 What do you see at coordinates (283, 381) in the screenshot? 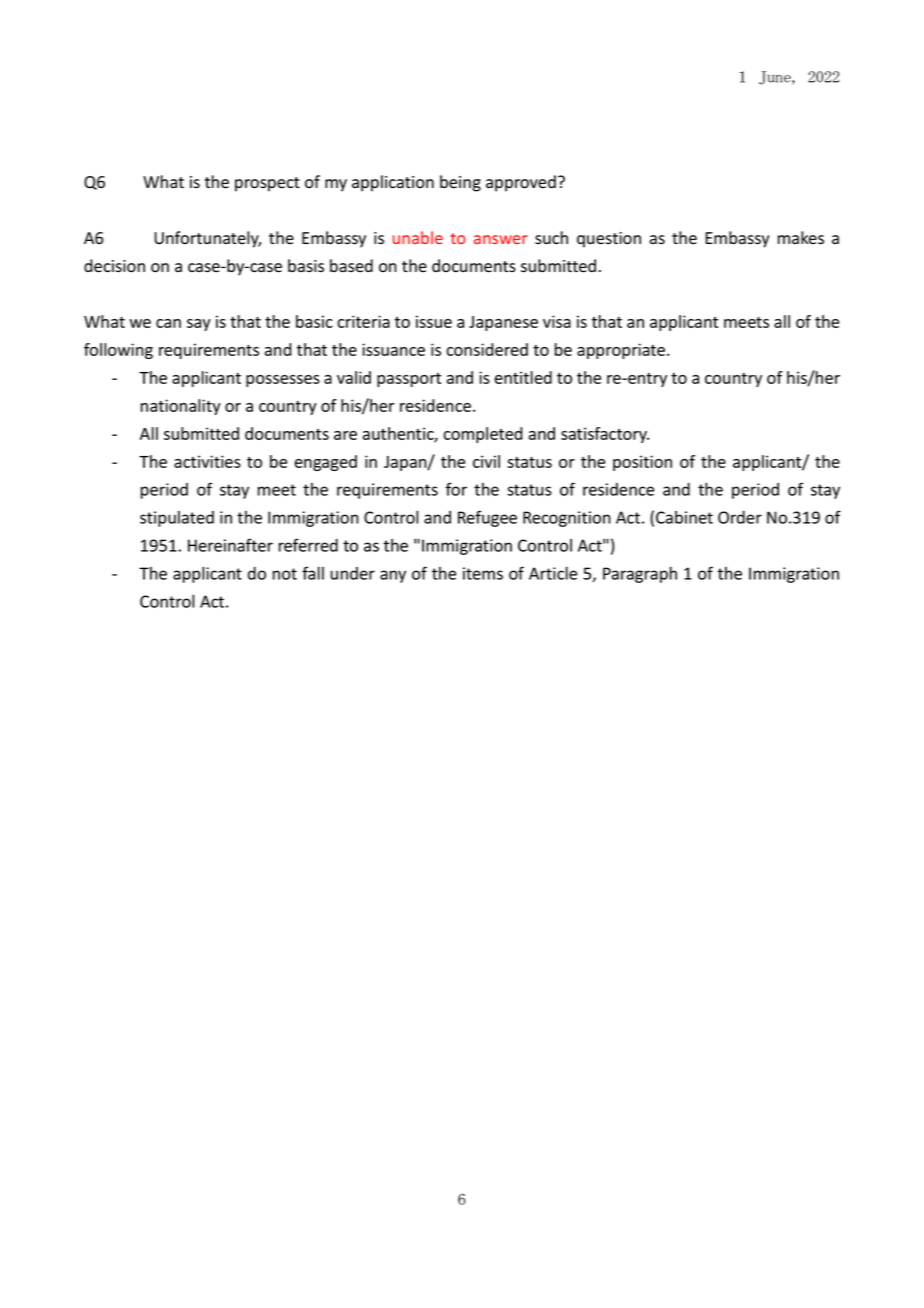
I see `possesses` at bounding box center [283, 381].
